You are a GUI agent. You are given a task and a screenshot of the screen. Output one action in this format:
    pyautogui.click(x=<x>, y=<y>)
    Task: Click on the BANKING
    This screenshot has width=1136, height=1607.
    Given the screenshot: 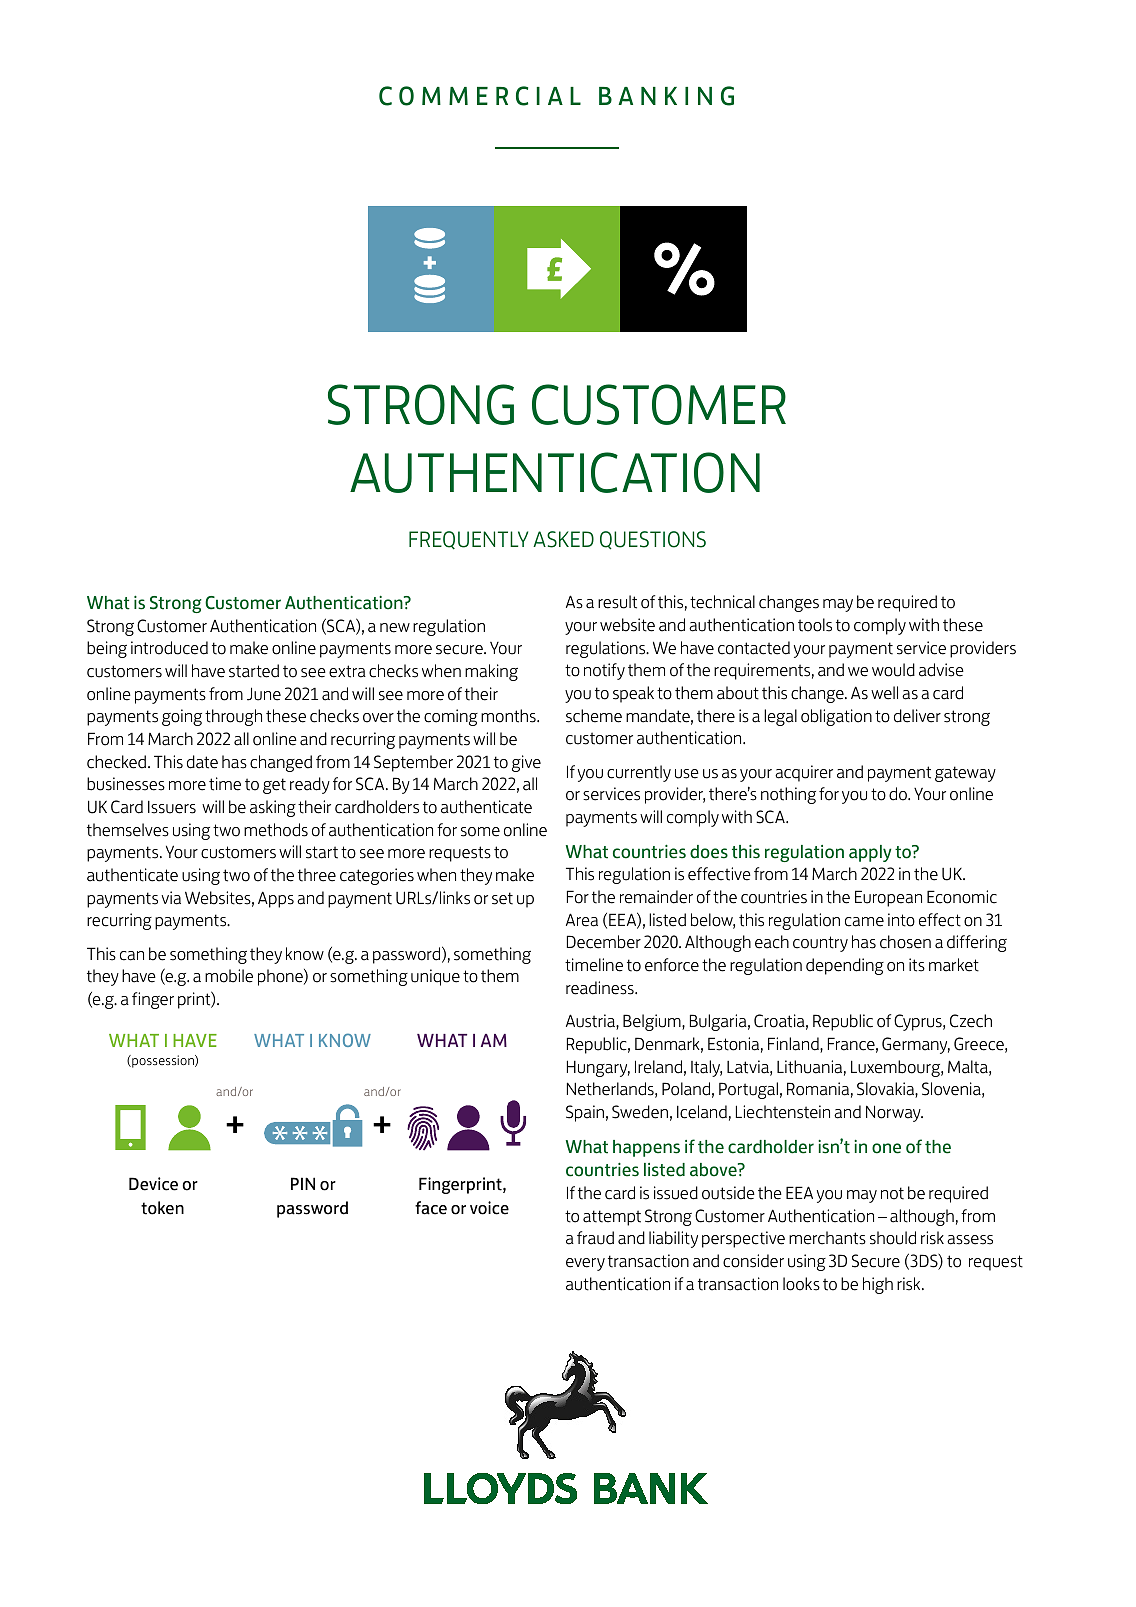 What is the action you would take?
    pyautogui.click(x=666, y=96)
